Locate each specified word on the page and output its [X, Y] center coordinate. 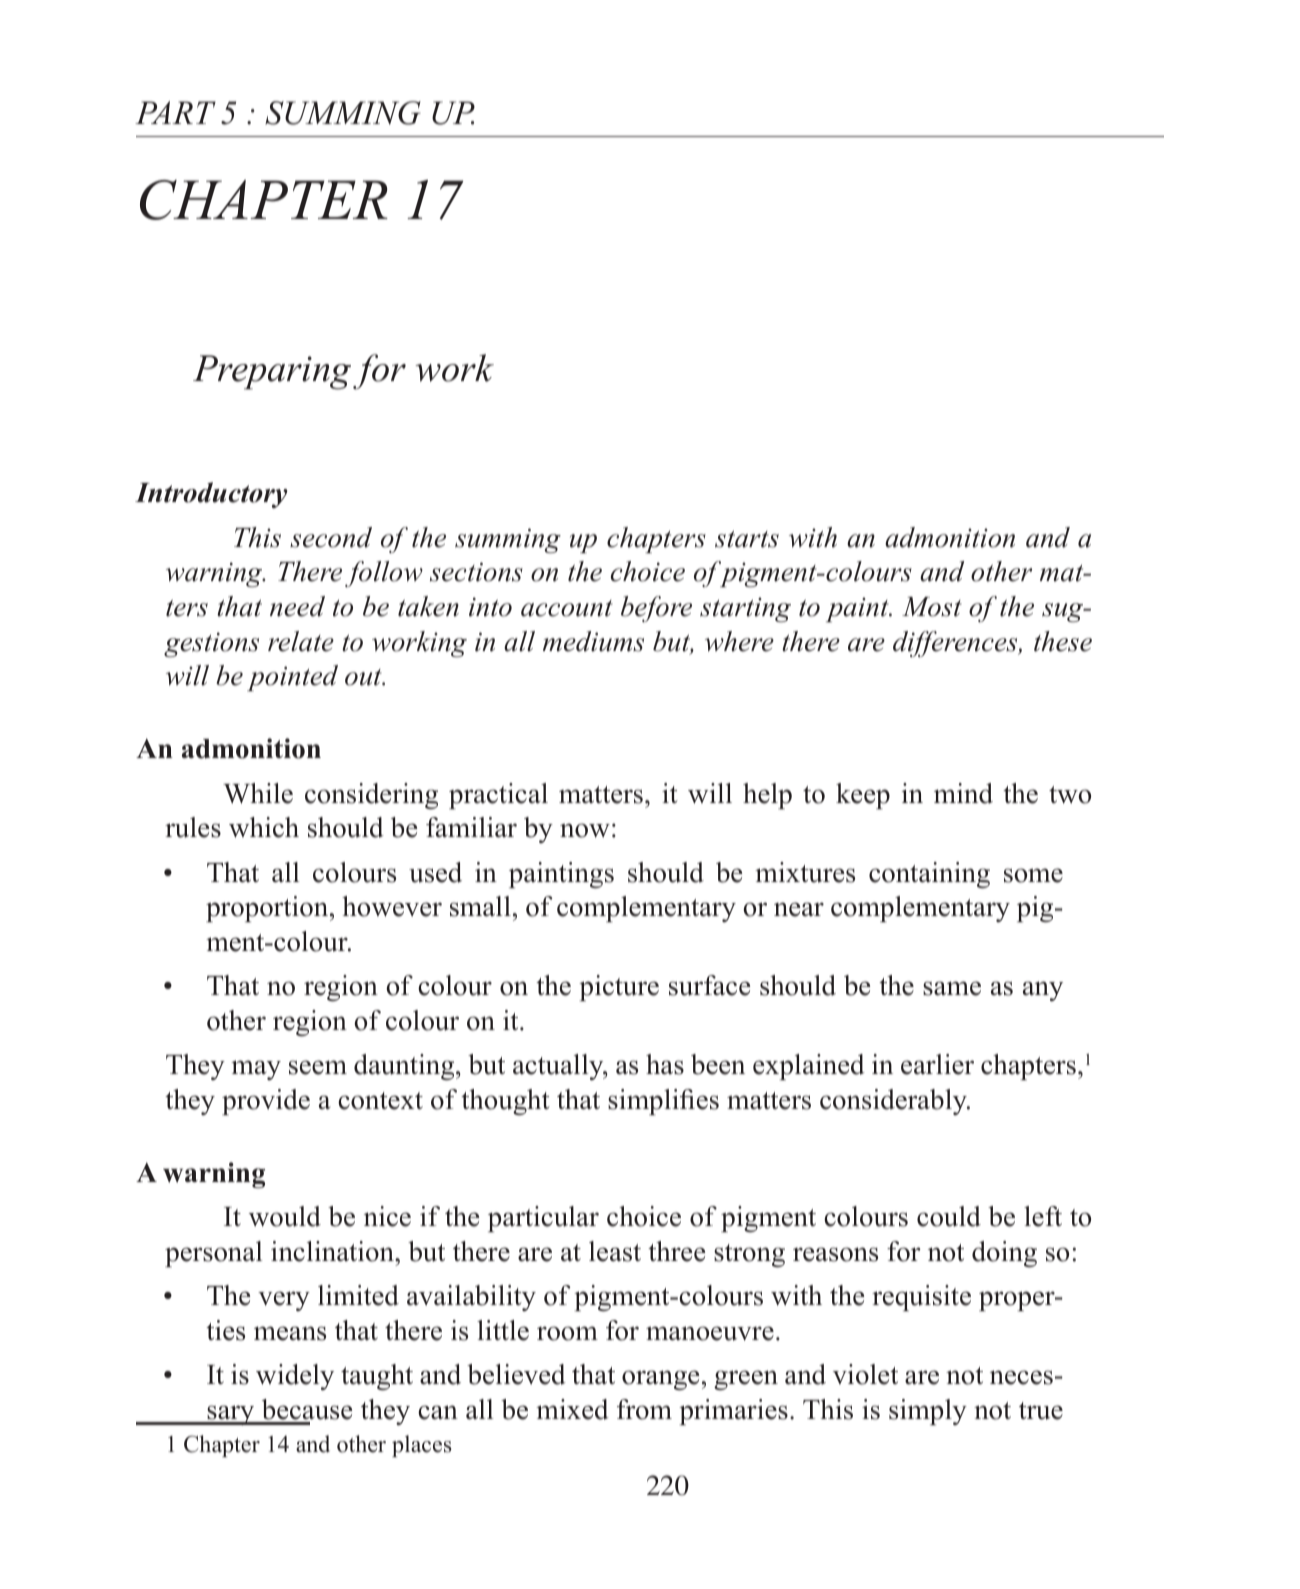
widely [295, 1377]
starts [747, 539]
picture [619, 988]
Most [932, 607]
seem [318, 1067]
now [585, 830]
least [615, 1251]
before [656, 609]
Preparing [273, 372]
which [264, 827]
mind [963, 793]
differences [956, 644]
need [297, 606]
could [949, 1216]
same [952, 988]
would [285, 1216]
